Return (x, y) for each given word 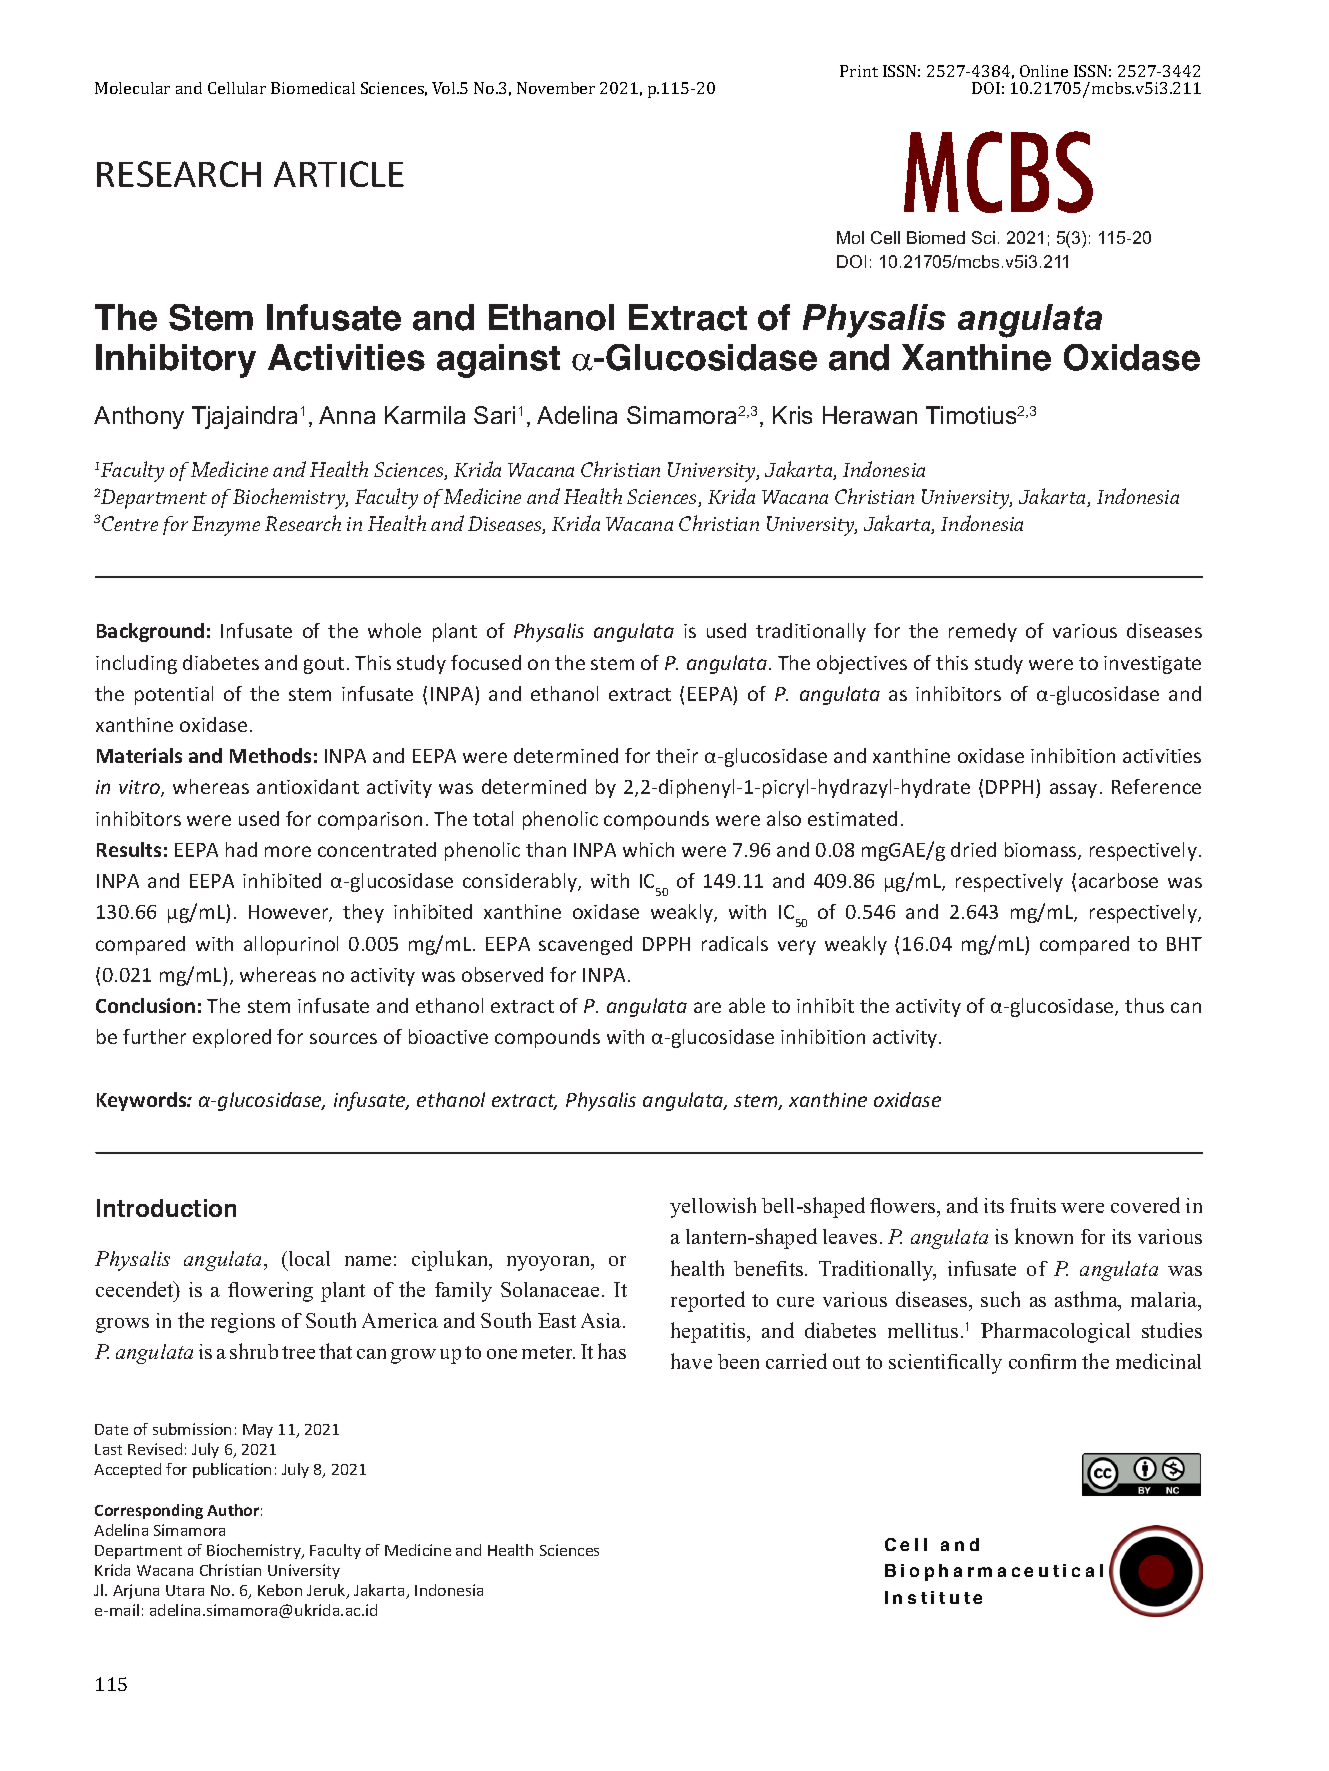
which (648, 849)
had (241, 849)
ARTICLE (339, 174)
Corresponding (149, 1511)
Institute (933, 1597)
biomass (1042, 851)
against (498, 361)
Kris (792, 415)
